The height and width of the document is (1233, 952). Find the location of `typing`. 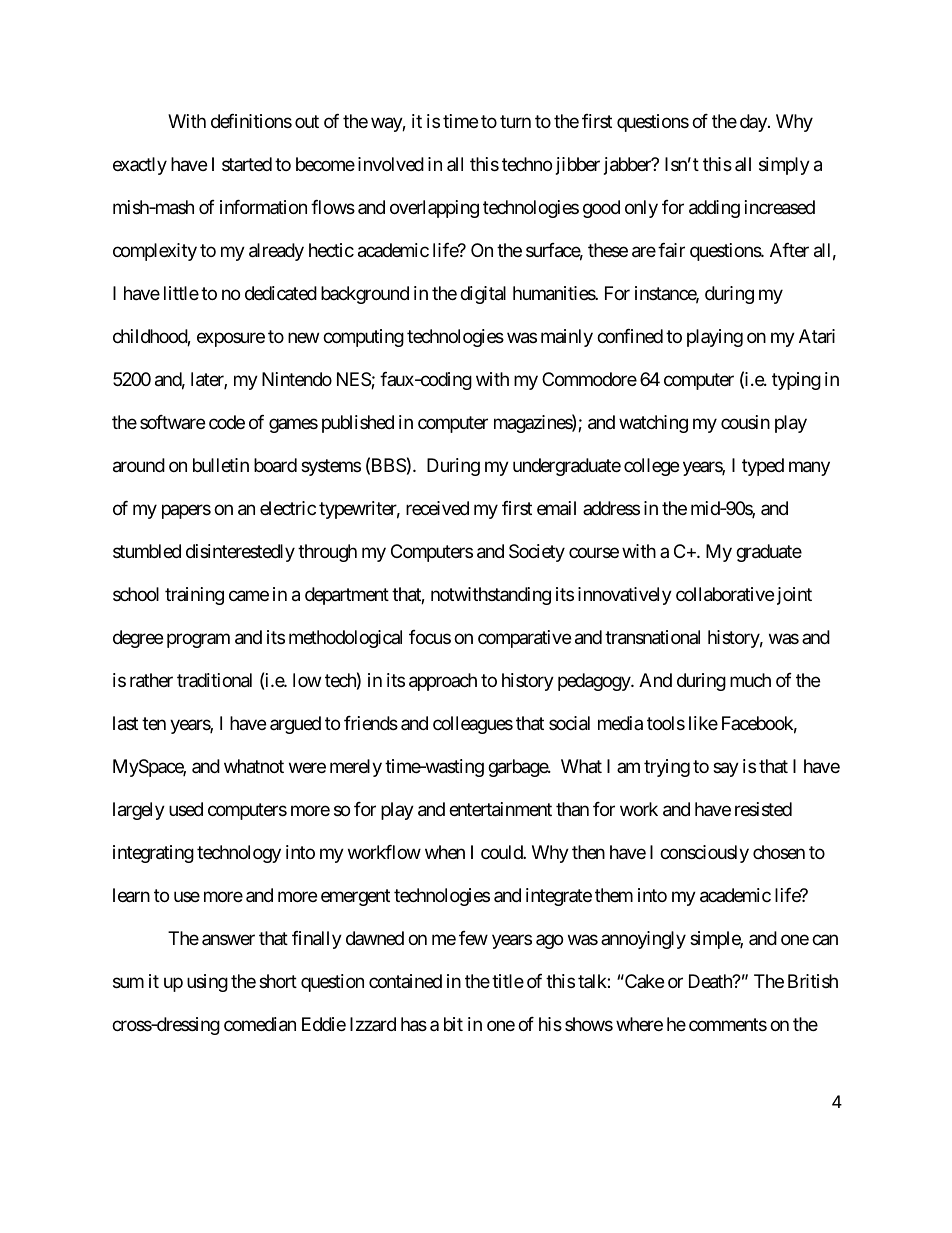

typing is located at coordinates (796, 381).
